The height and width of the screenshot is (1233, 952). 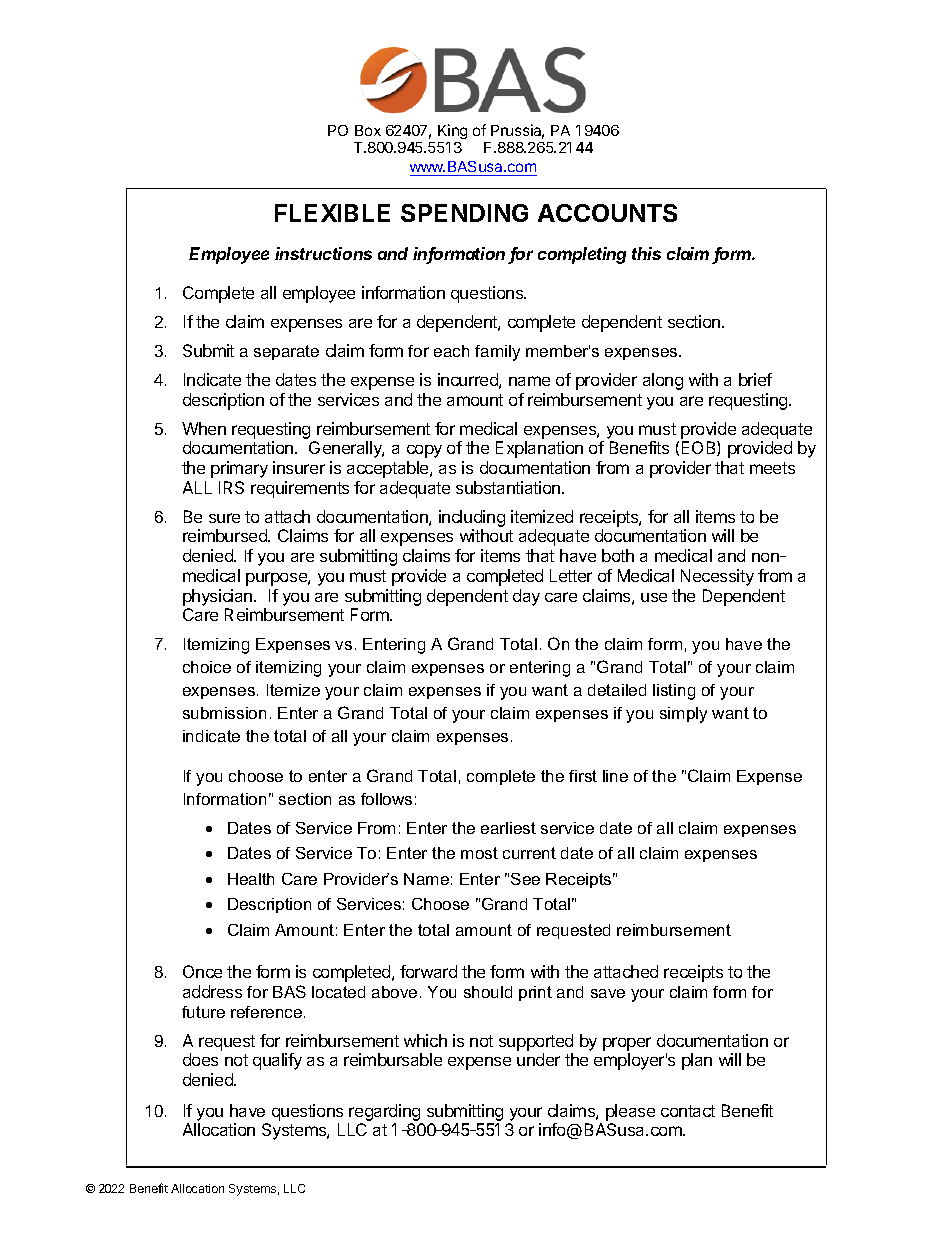 I want to click on primary, so click(x=239, y=469).
